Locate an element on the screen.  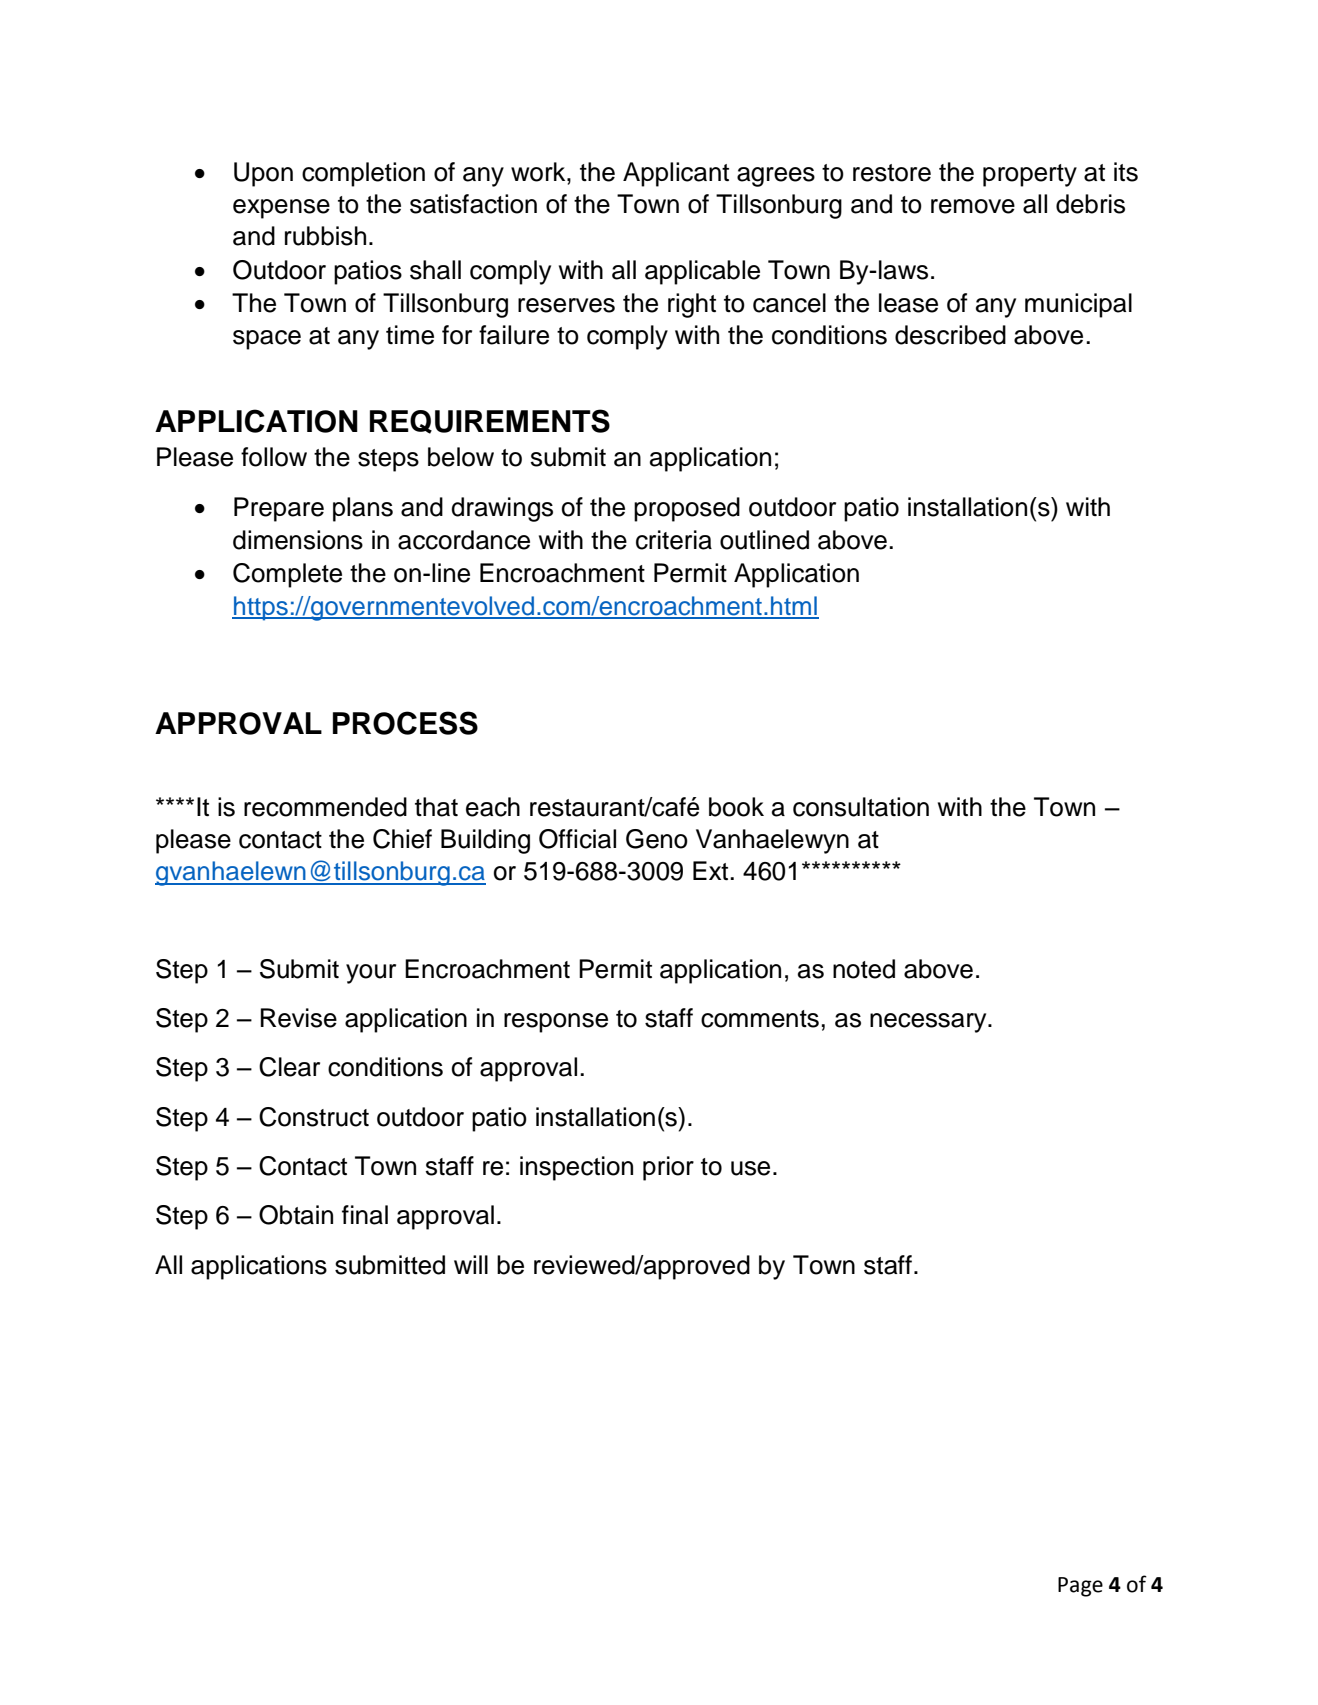
described is located at coordinates (950, 335).
